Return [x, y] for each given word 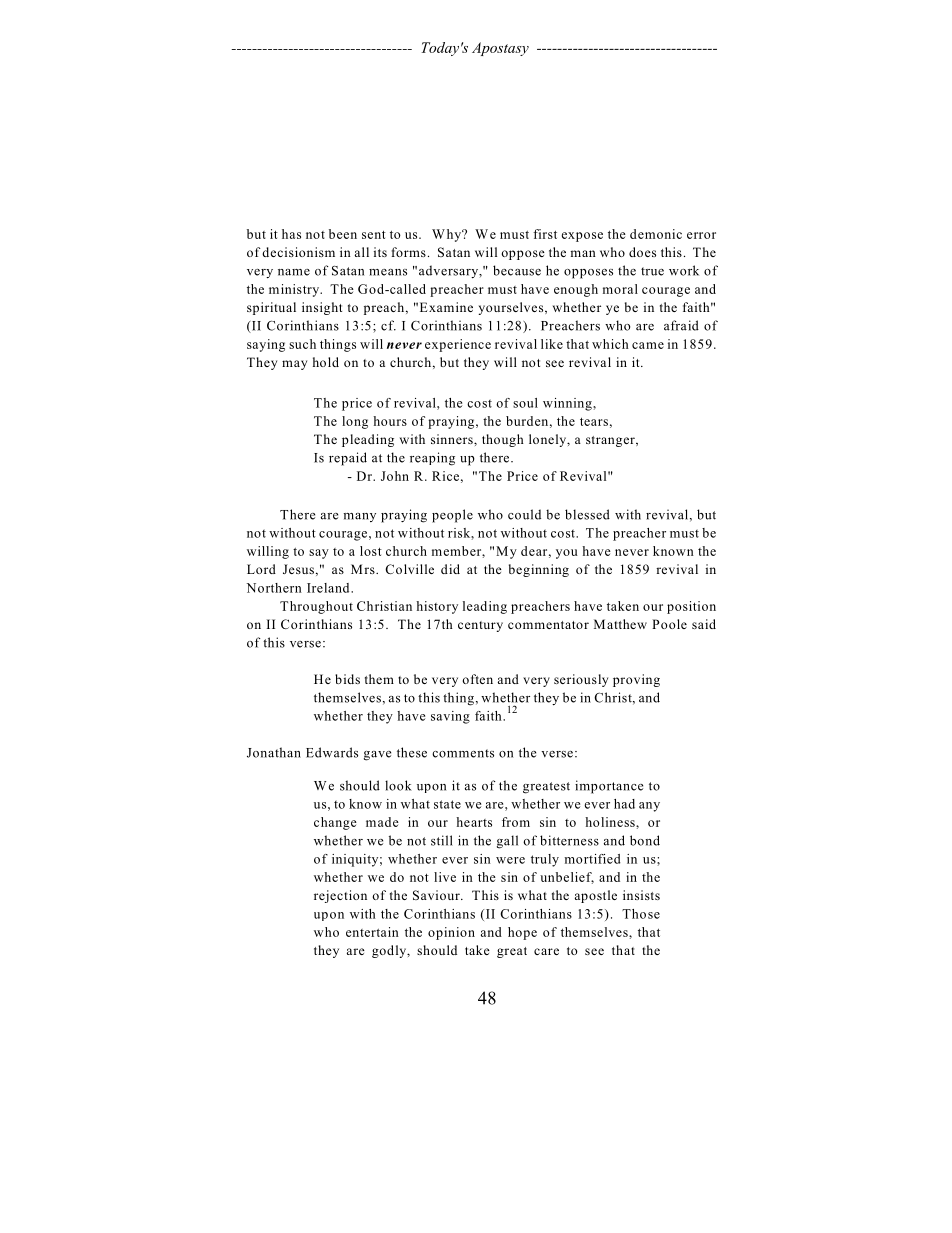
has [291, 234]
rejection [340, 896]
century [480, 626]
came [648, 345]
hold [326, 362]
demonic [656, 234]
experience [458, 345]
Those [641, 914]
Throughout [316, 607]
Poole [669, 624]
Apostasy [500, 49]
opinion [451, 933]
